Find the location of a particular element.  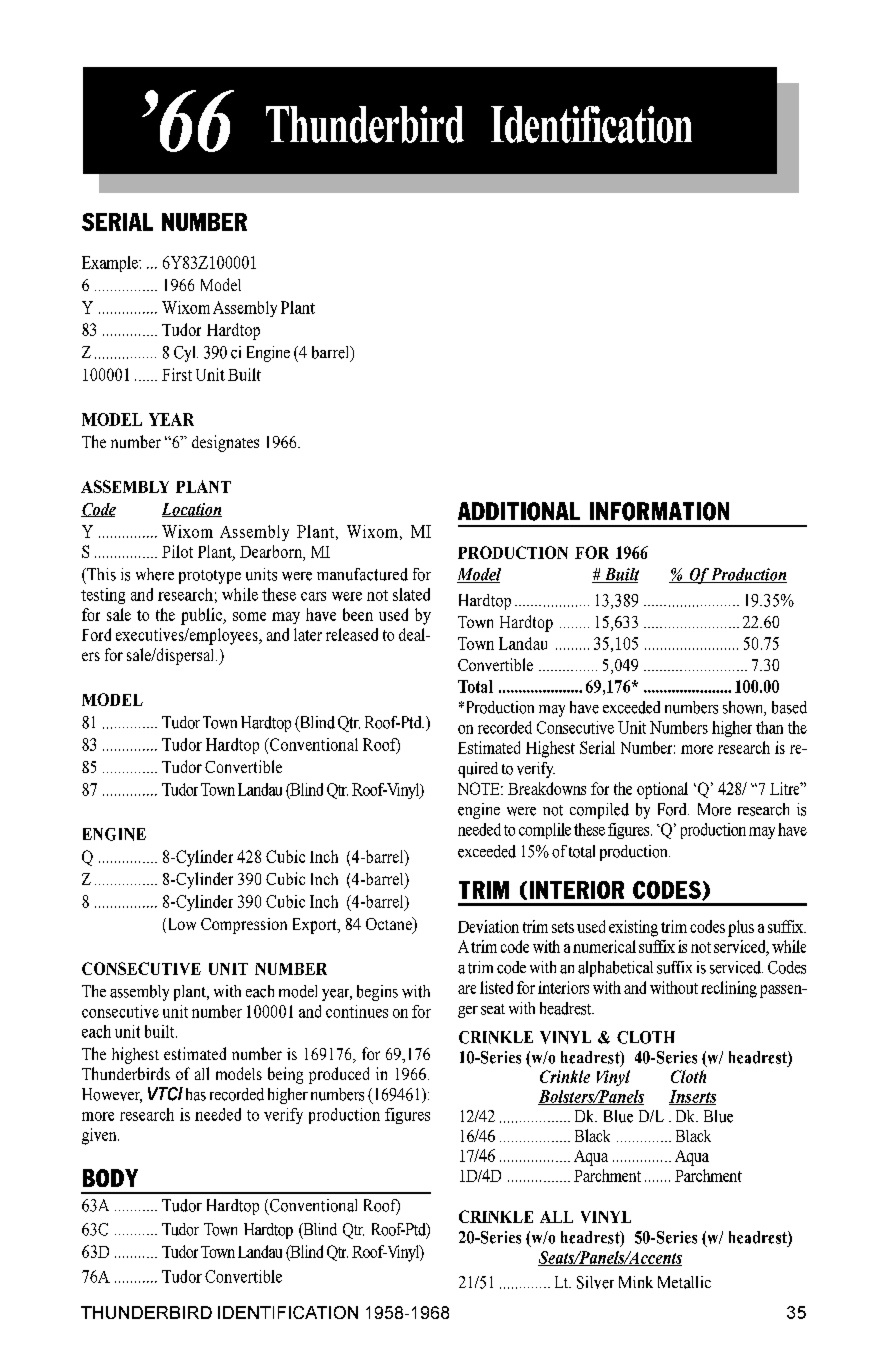

First is located at coordinates (177, 374).
